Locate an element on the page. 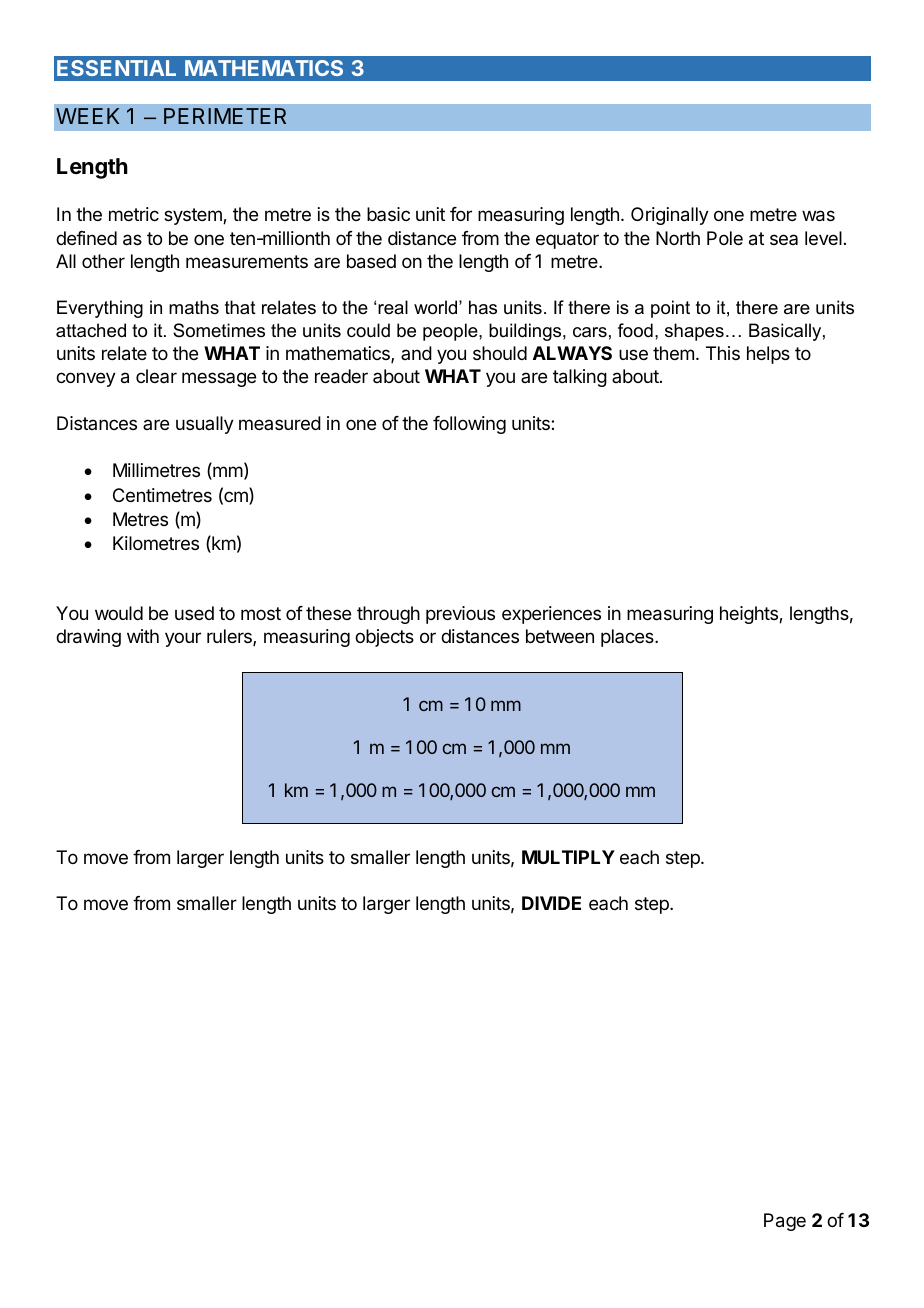  Page is located at coordinates (785, 1222).
